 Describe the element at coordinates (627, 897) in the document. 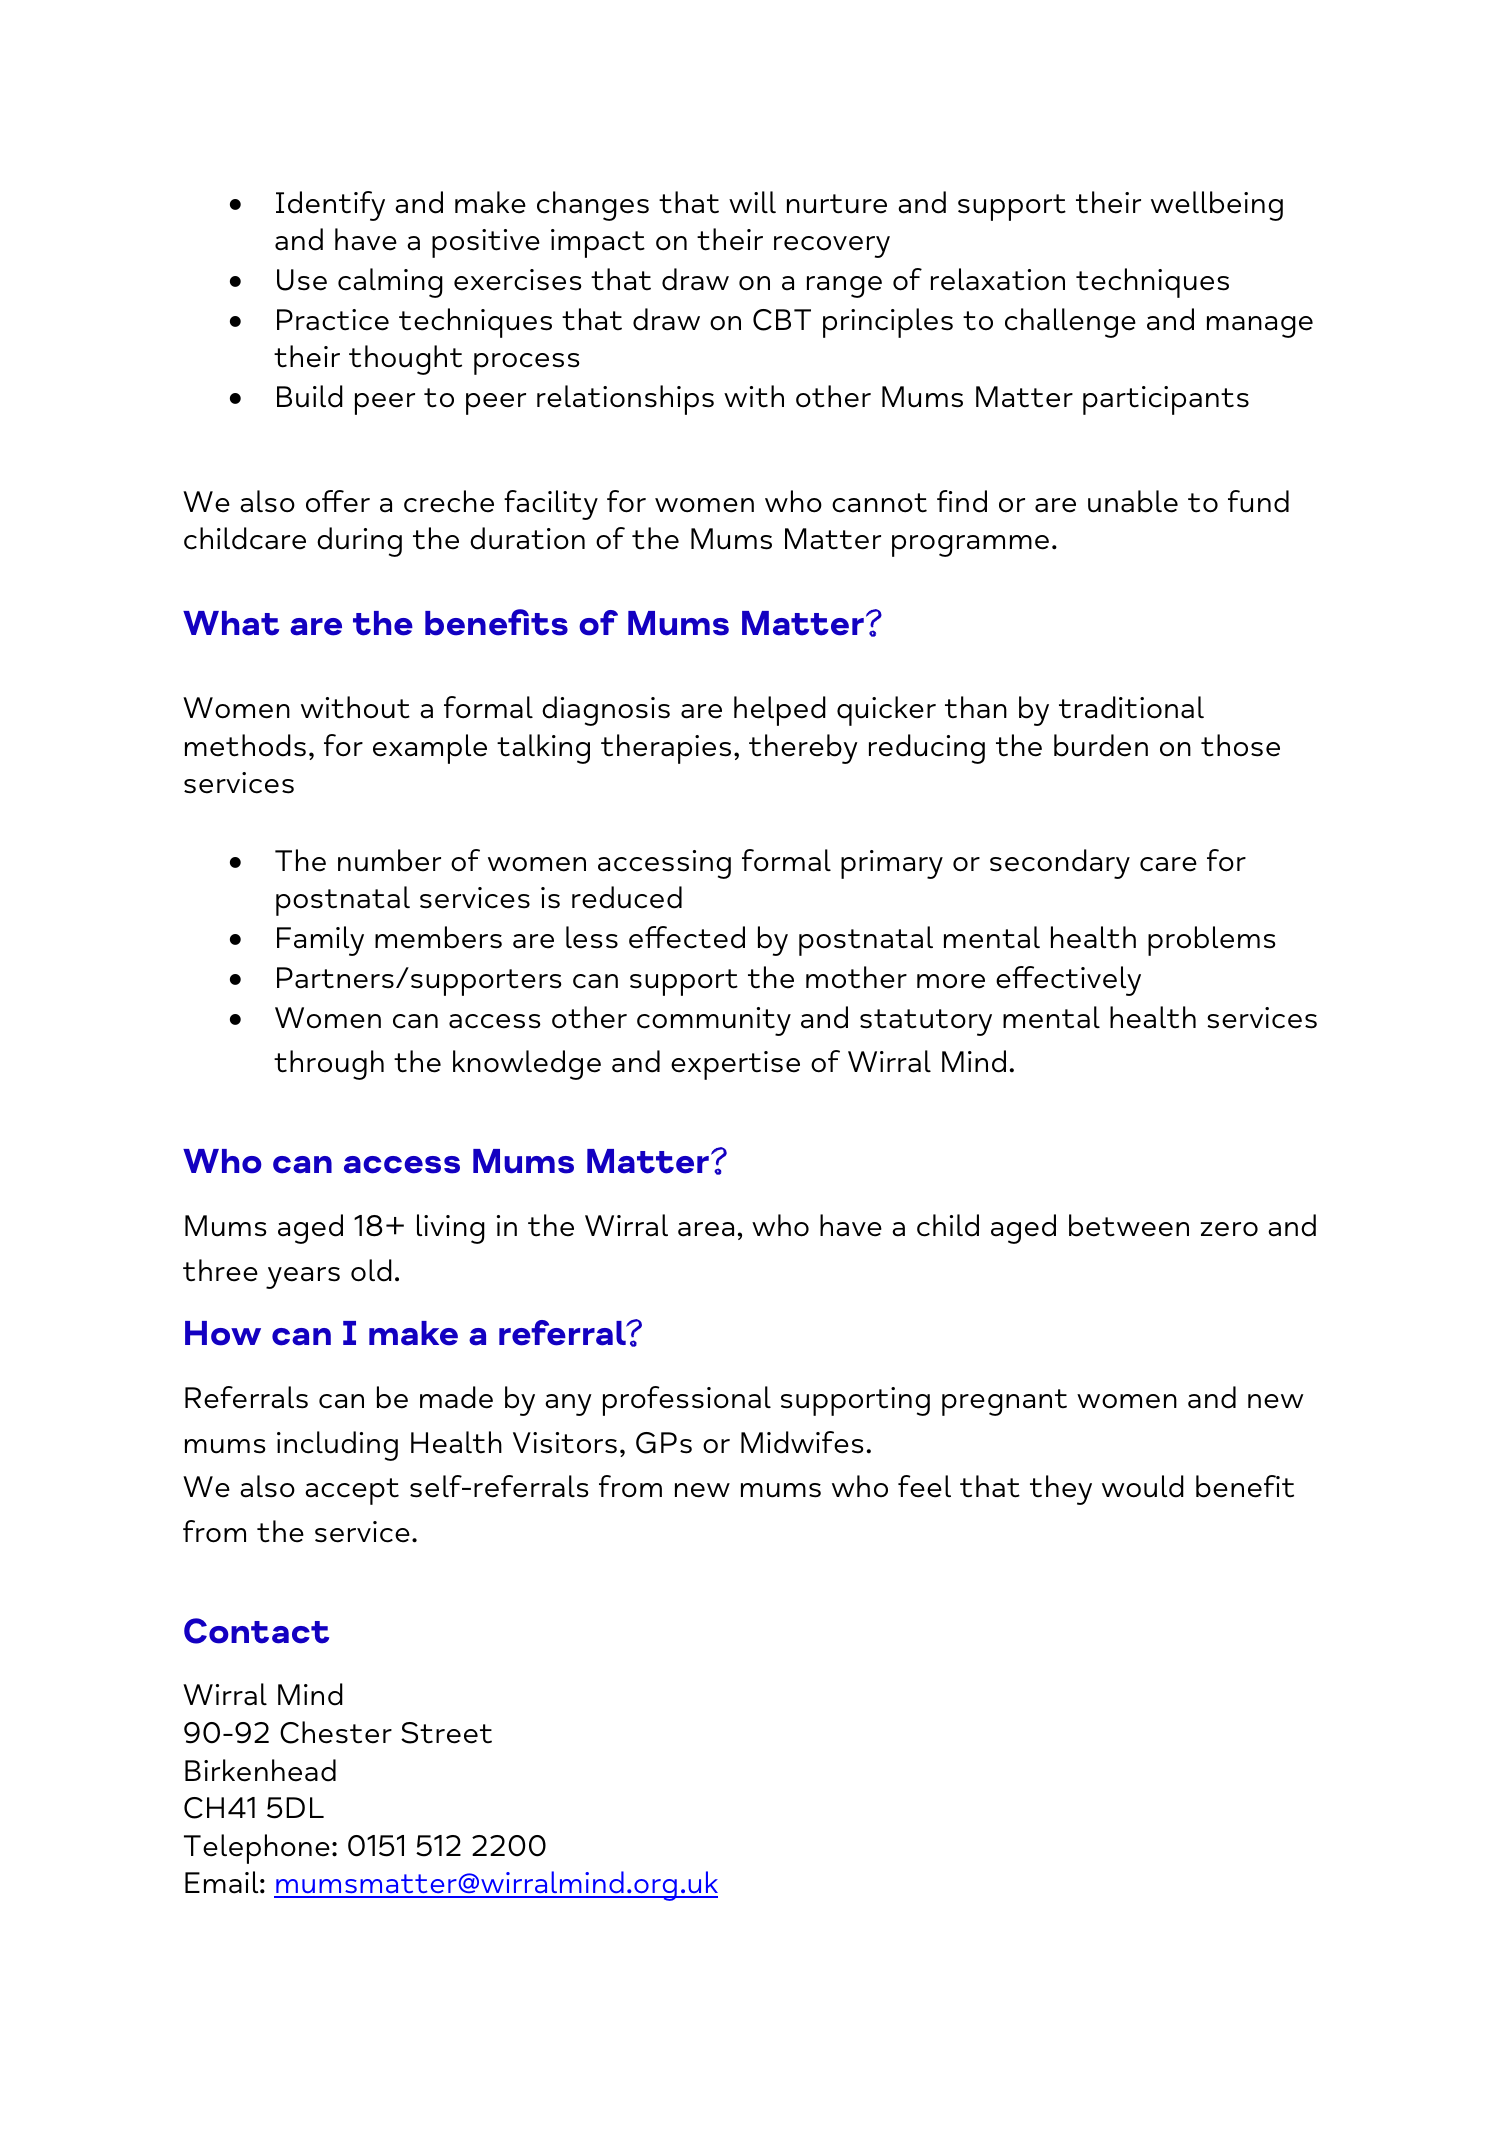

I see `reduced` at that location.
